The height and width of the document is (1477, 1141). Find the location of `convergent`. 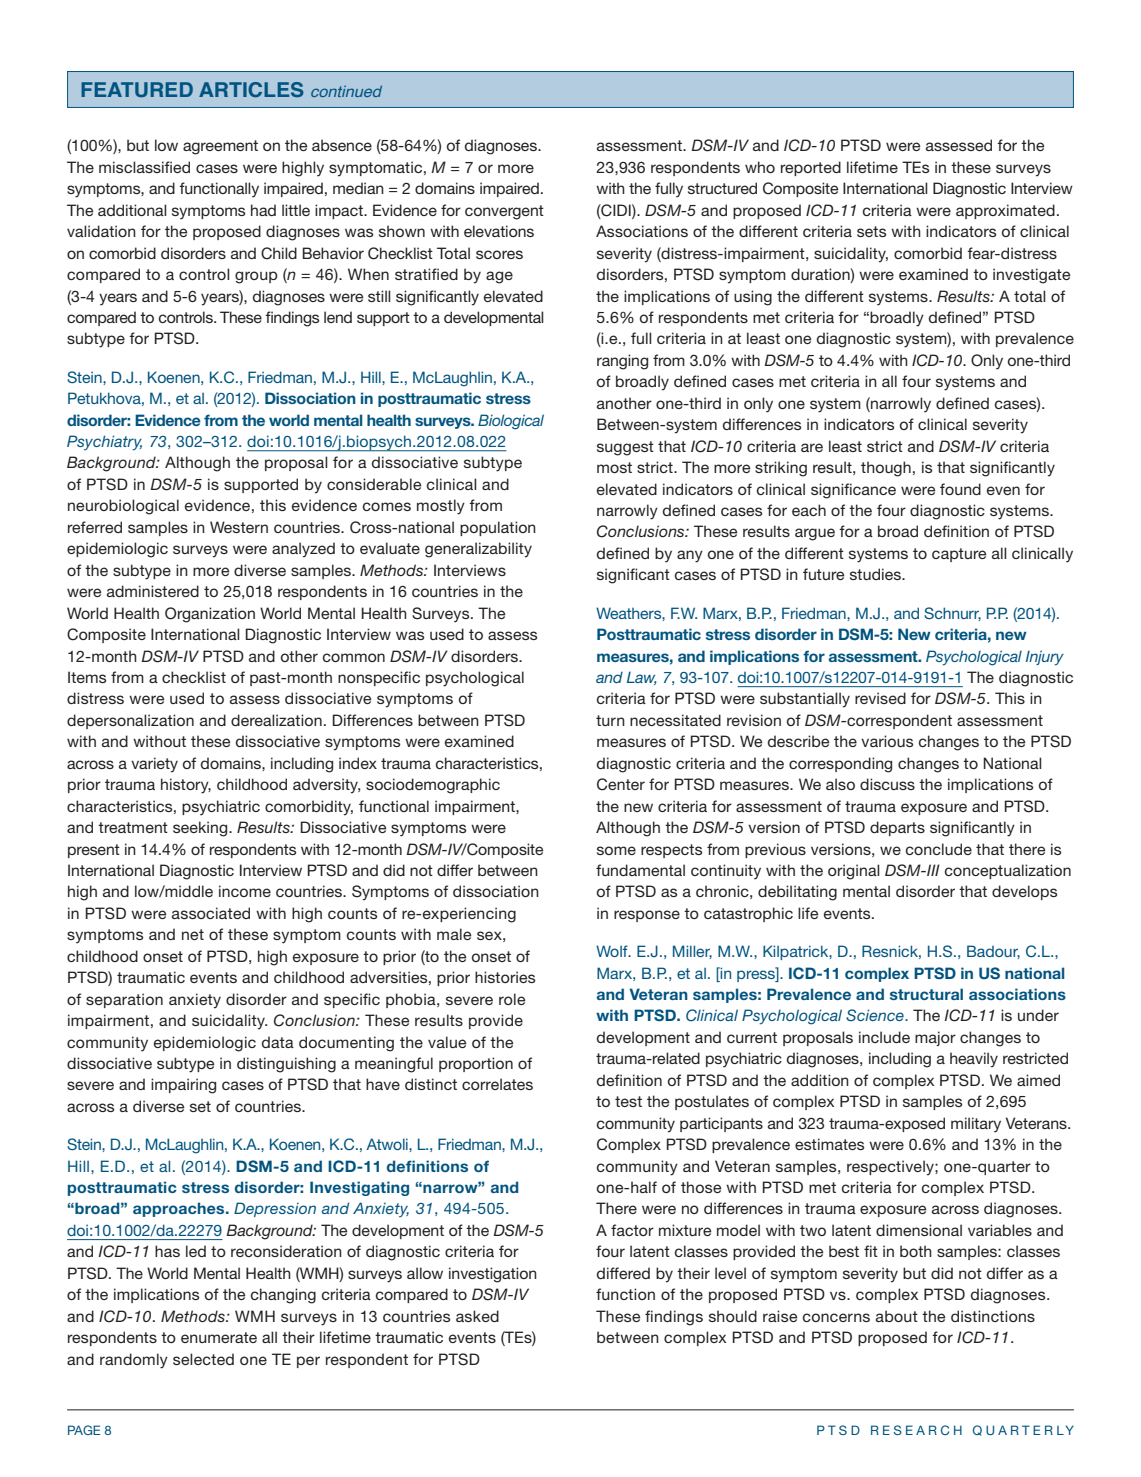

convergent is located at coordinates (504, 212).
